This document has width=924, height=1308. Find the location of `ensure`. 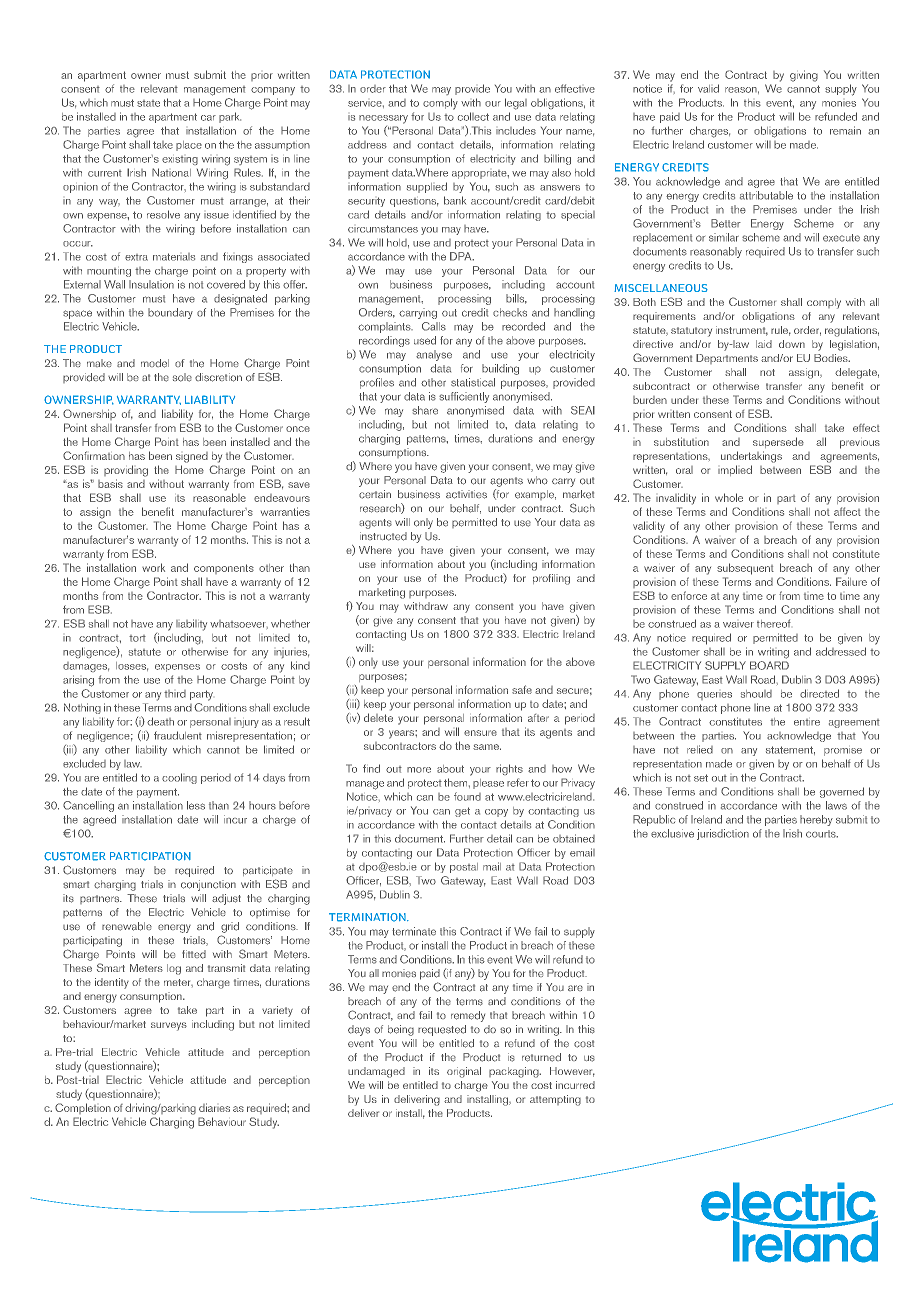

ensure is located at coordinates (480, 733).
